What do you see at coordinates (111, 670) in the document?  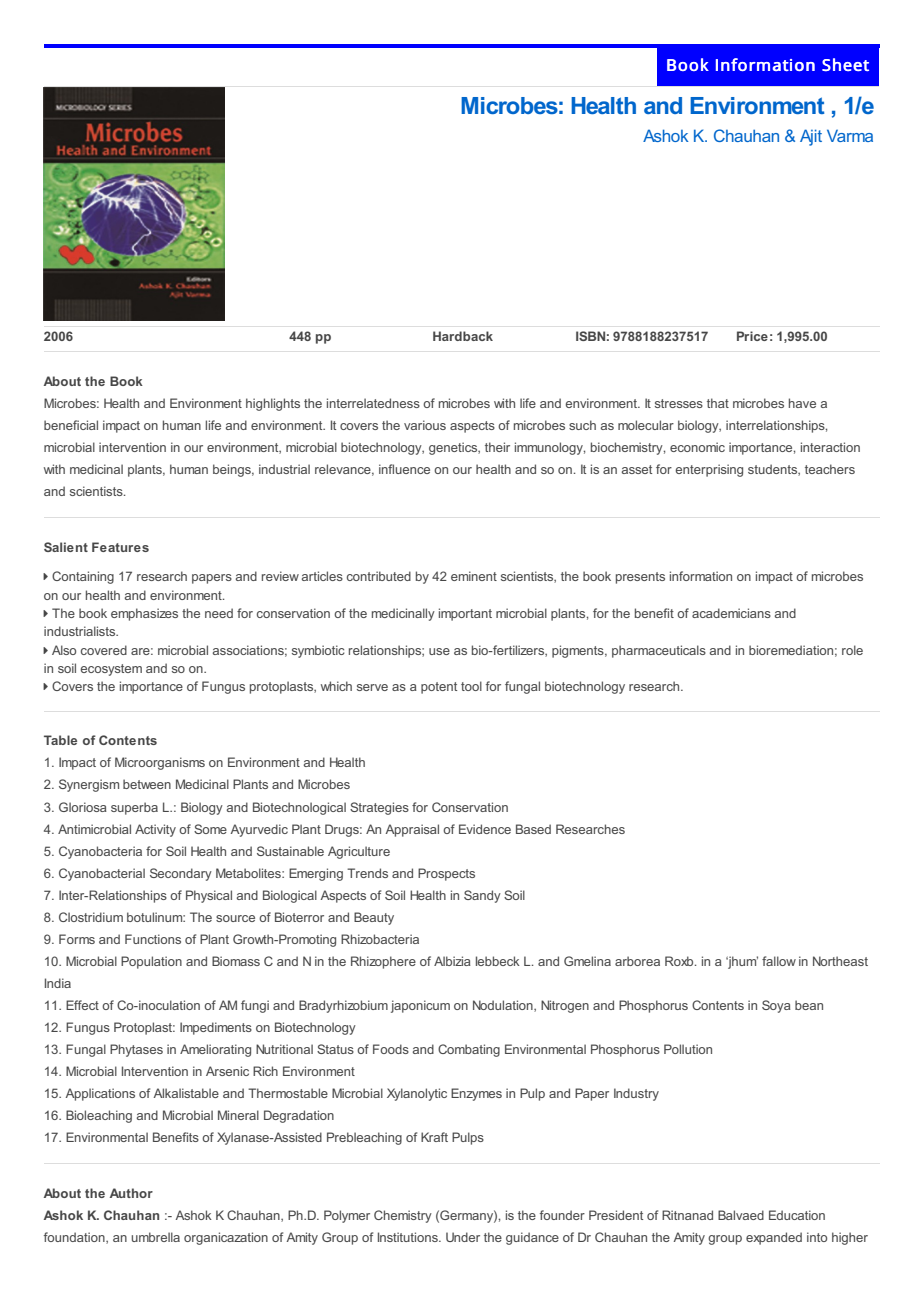 I see `ecosystem` at bounding box center [111, 670].
